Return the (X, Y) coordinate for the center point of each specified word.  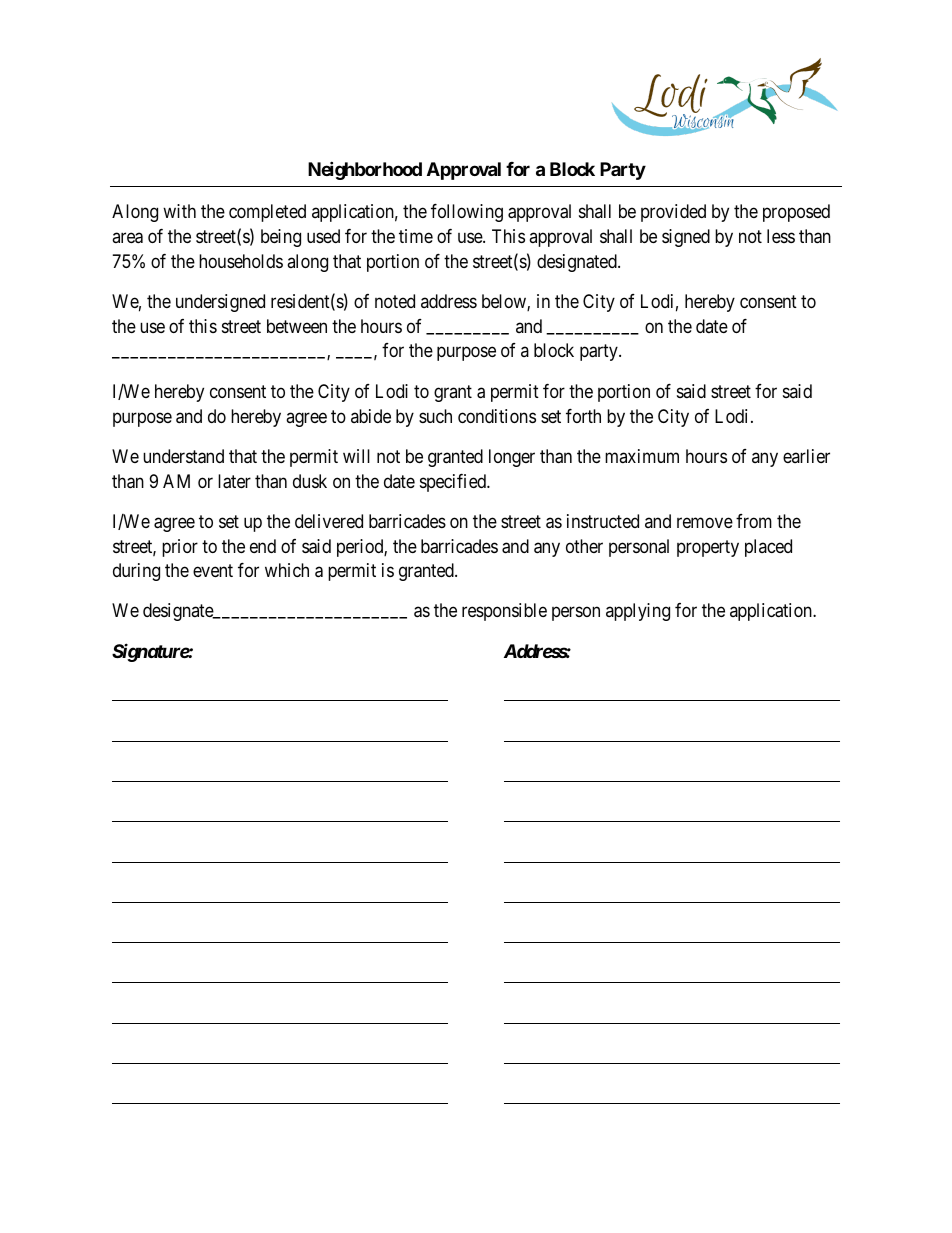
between (297, 326)
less (781, 236)
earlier (806, 456)
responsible (504, 612)
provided (673, 213)
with (179, 211)
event (213, 570)
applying (638, 612)
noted (395, 301)
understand (183, 456)
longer (512, 458)
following (467, 213)
